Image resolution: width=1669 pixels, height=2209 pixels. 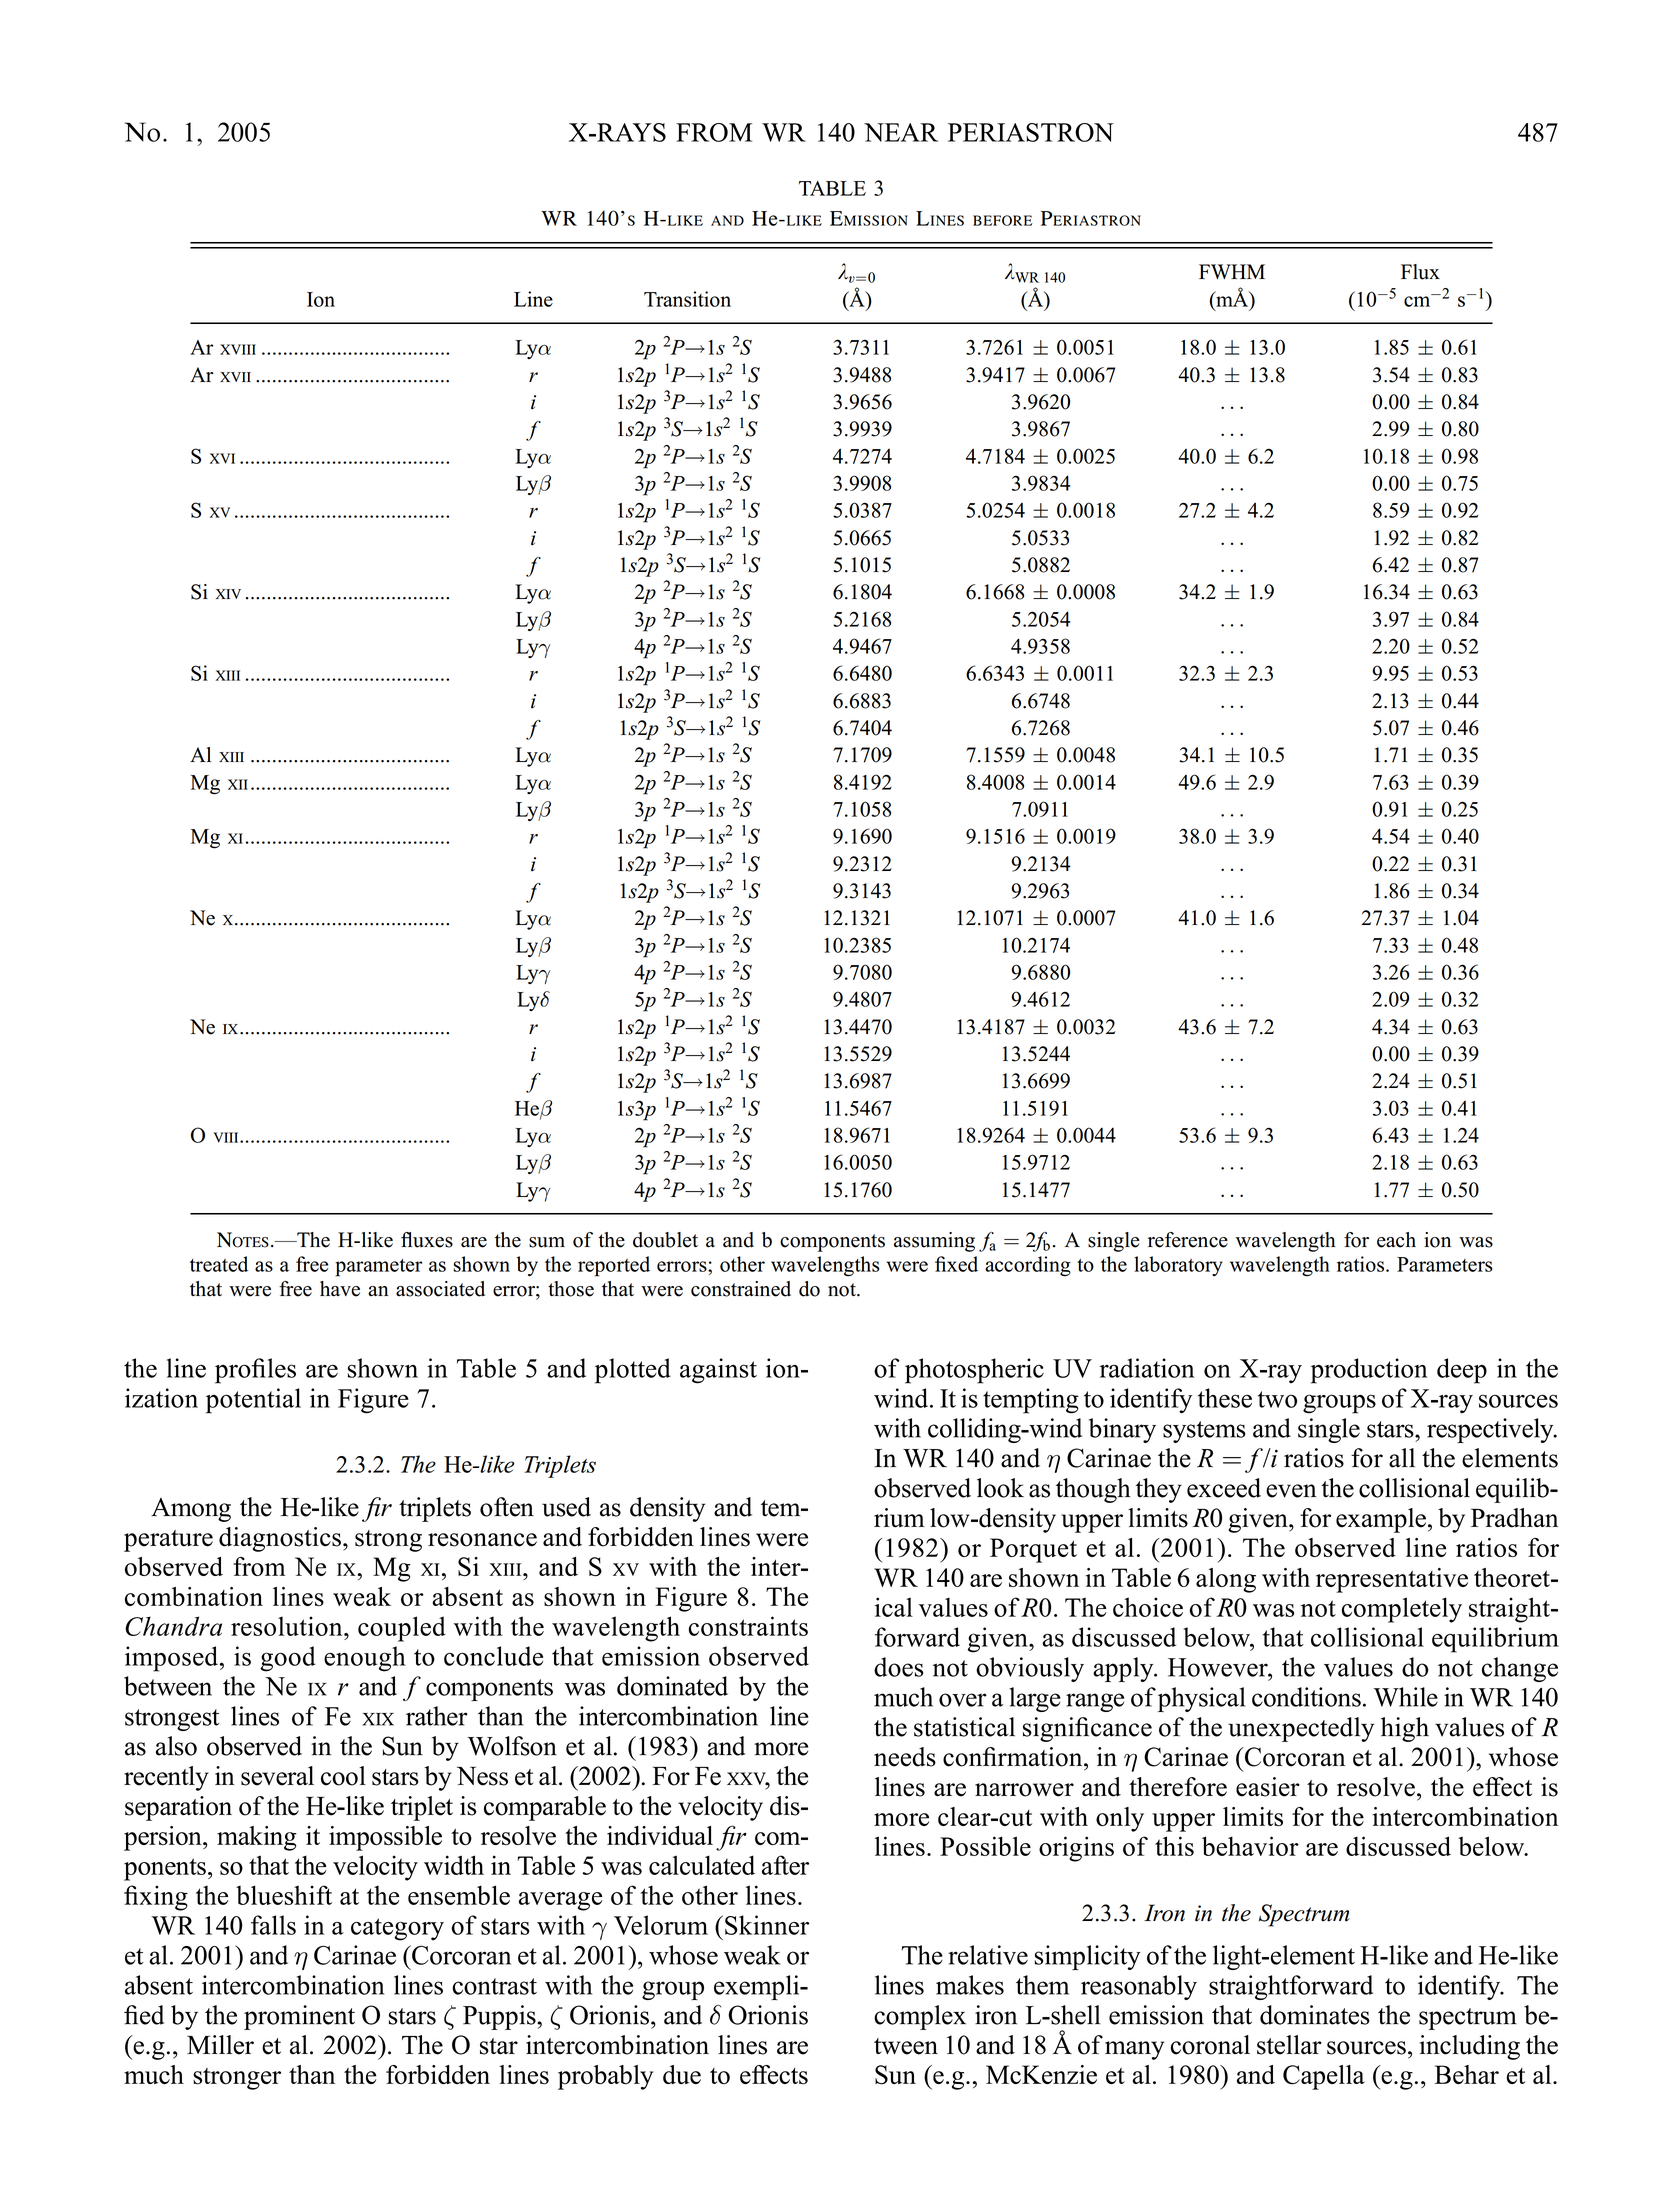 What do you see at coordinates (1002, 220) in the screenshot?
I see `before` at bounding box center [1002, 220].
